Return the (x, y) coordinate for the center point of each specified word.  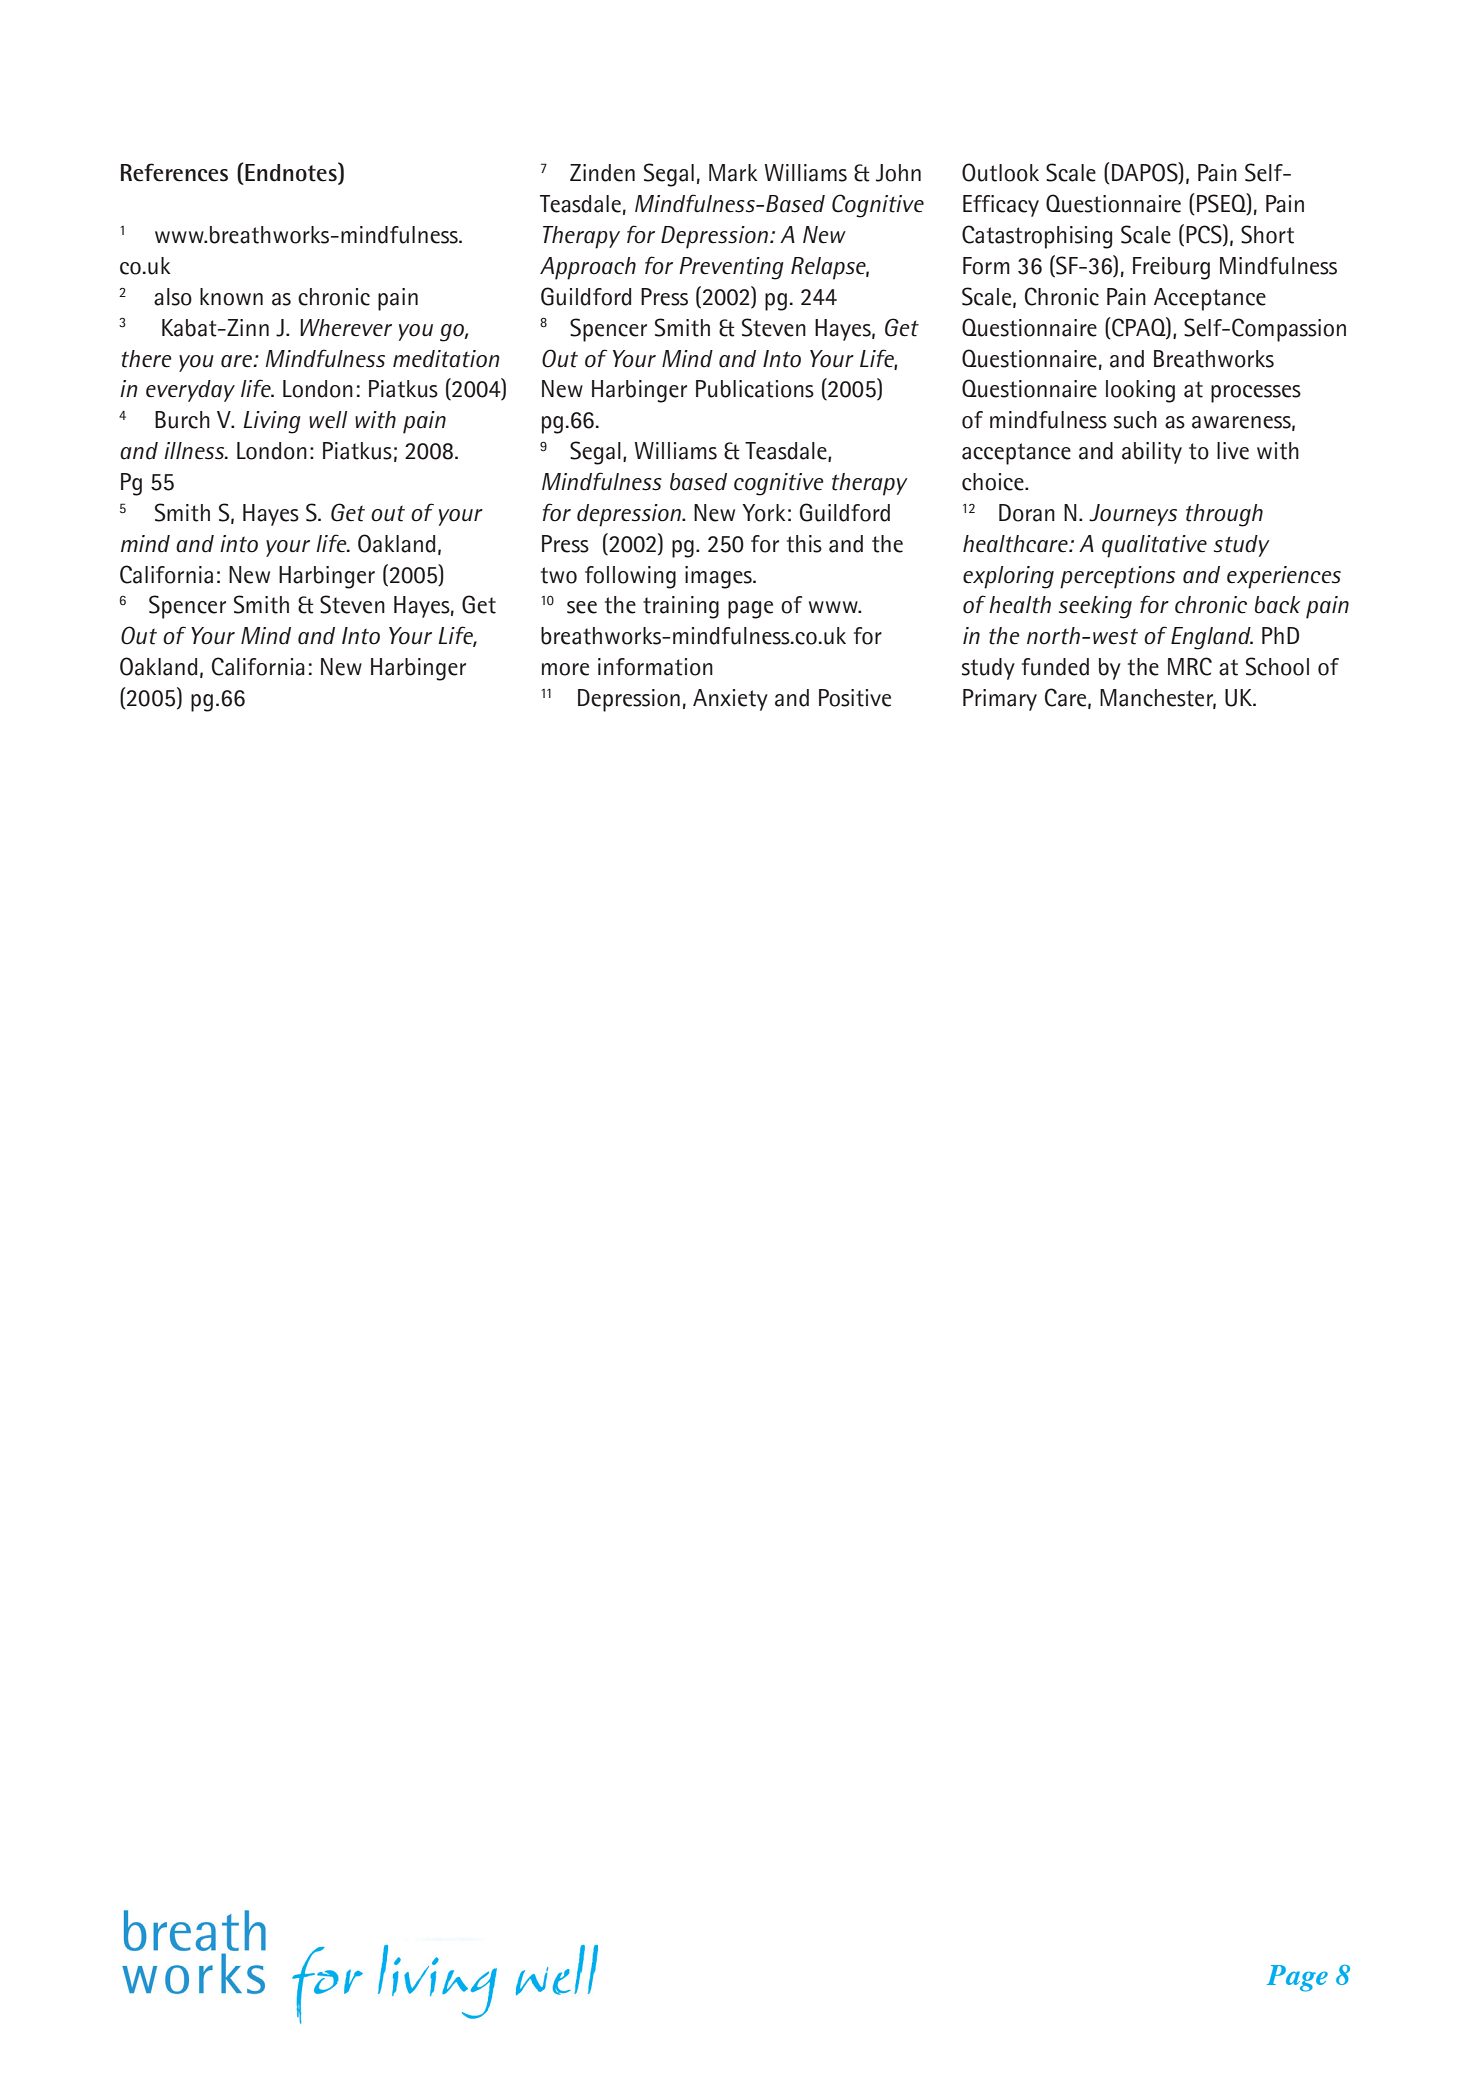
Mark (733, 173)
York (764, 513)
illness (195, 451)
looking (1140, 391)
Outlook (1000, 172)
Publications (755, 389)
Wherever (346, 328)
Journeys (1133, 515)
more (565, 669)
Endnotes (291, 173)
